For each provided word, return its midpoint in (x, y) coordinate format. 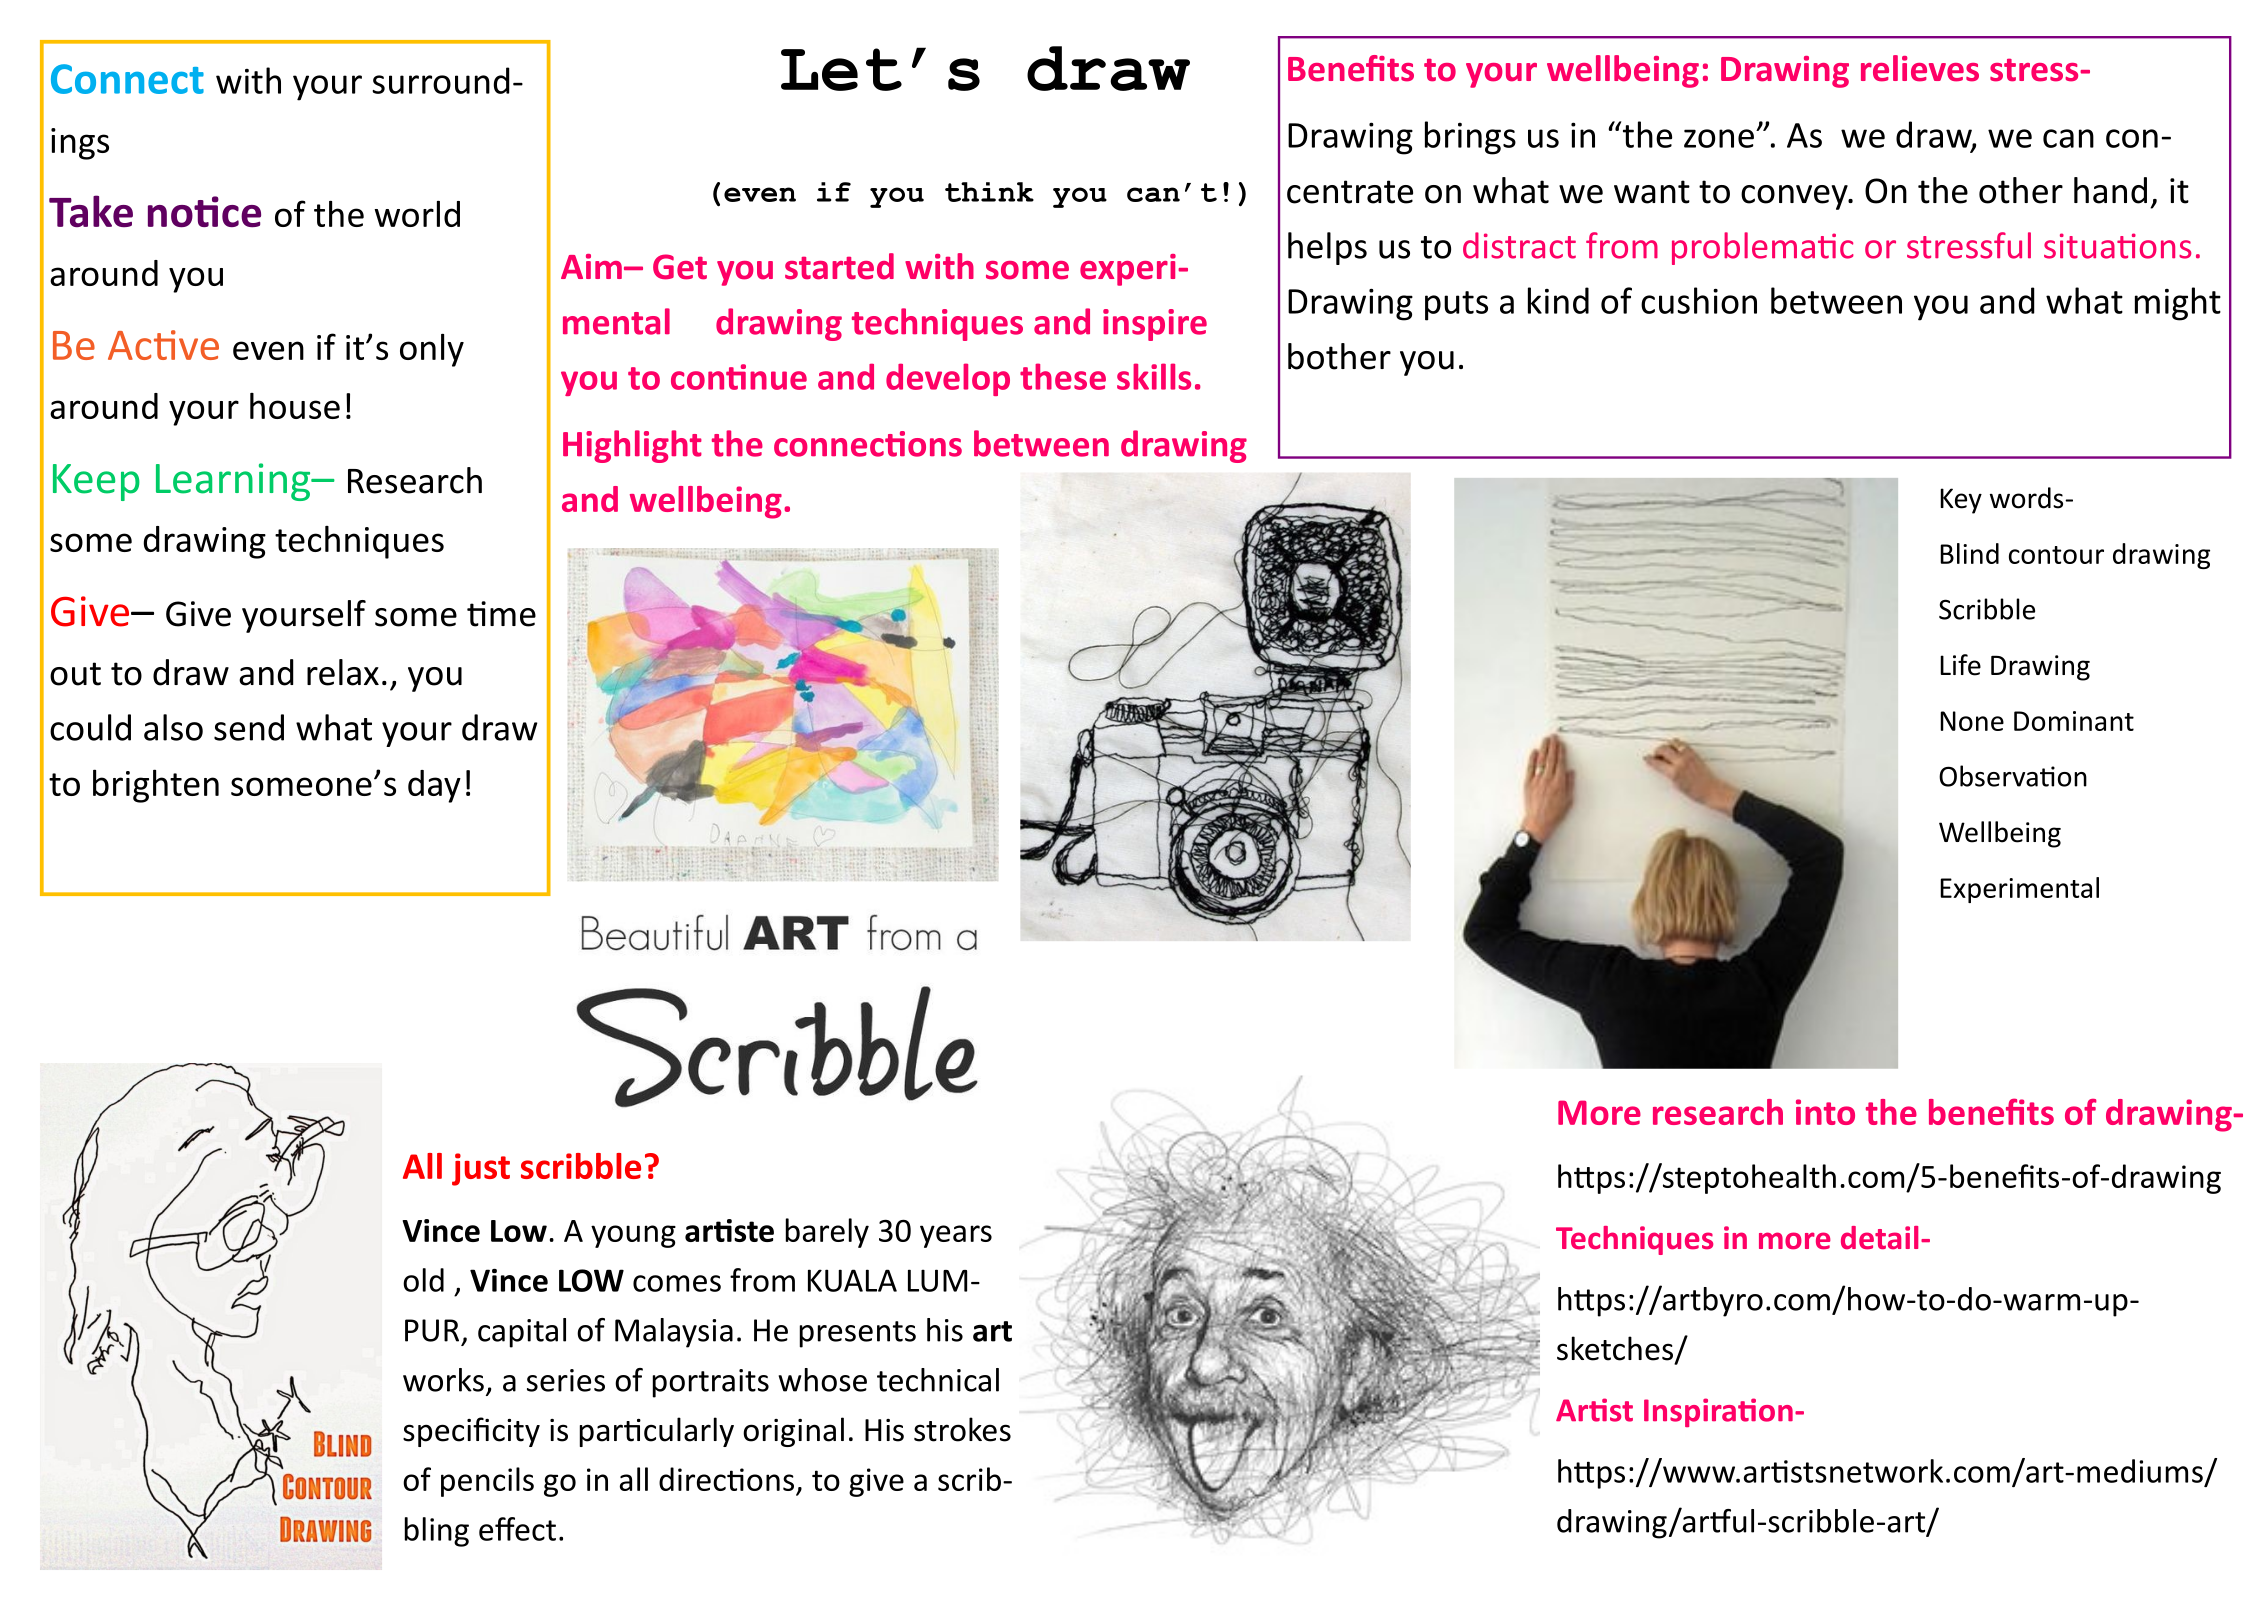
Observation (2013, 776)
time (501, 614)
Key (1961, 501)
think (989, 192)
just (481, 1169)
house (295, 406)
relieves (1920, 68)
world (417, 214)
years (956, 1236)
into (1825, 1112)
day (434, 786)
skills (1154, 376)
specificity (471, 1432)
